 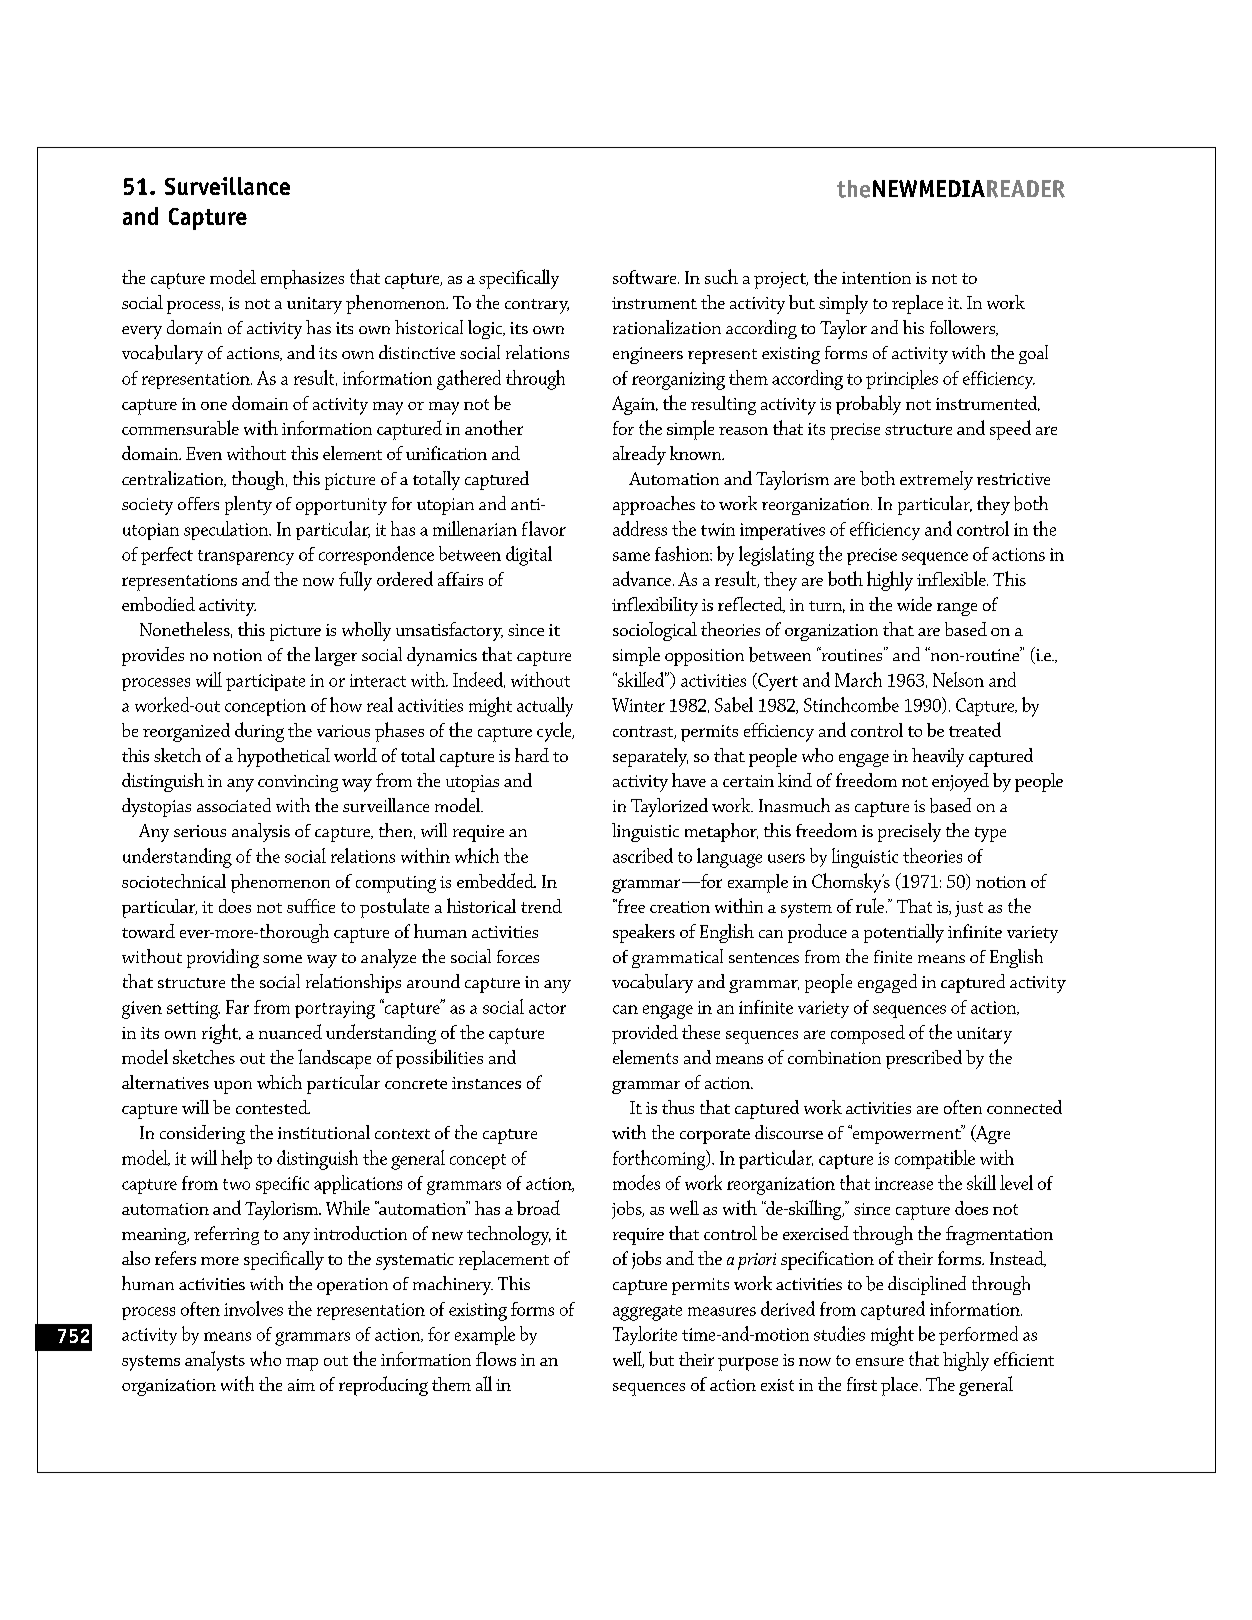 I want to click on participate, so click(x=265, y=682).
